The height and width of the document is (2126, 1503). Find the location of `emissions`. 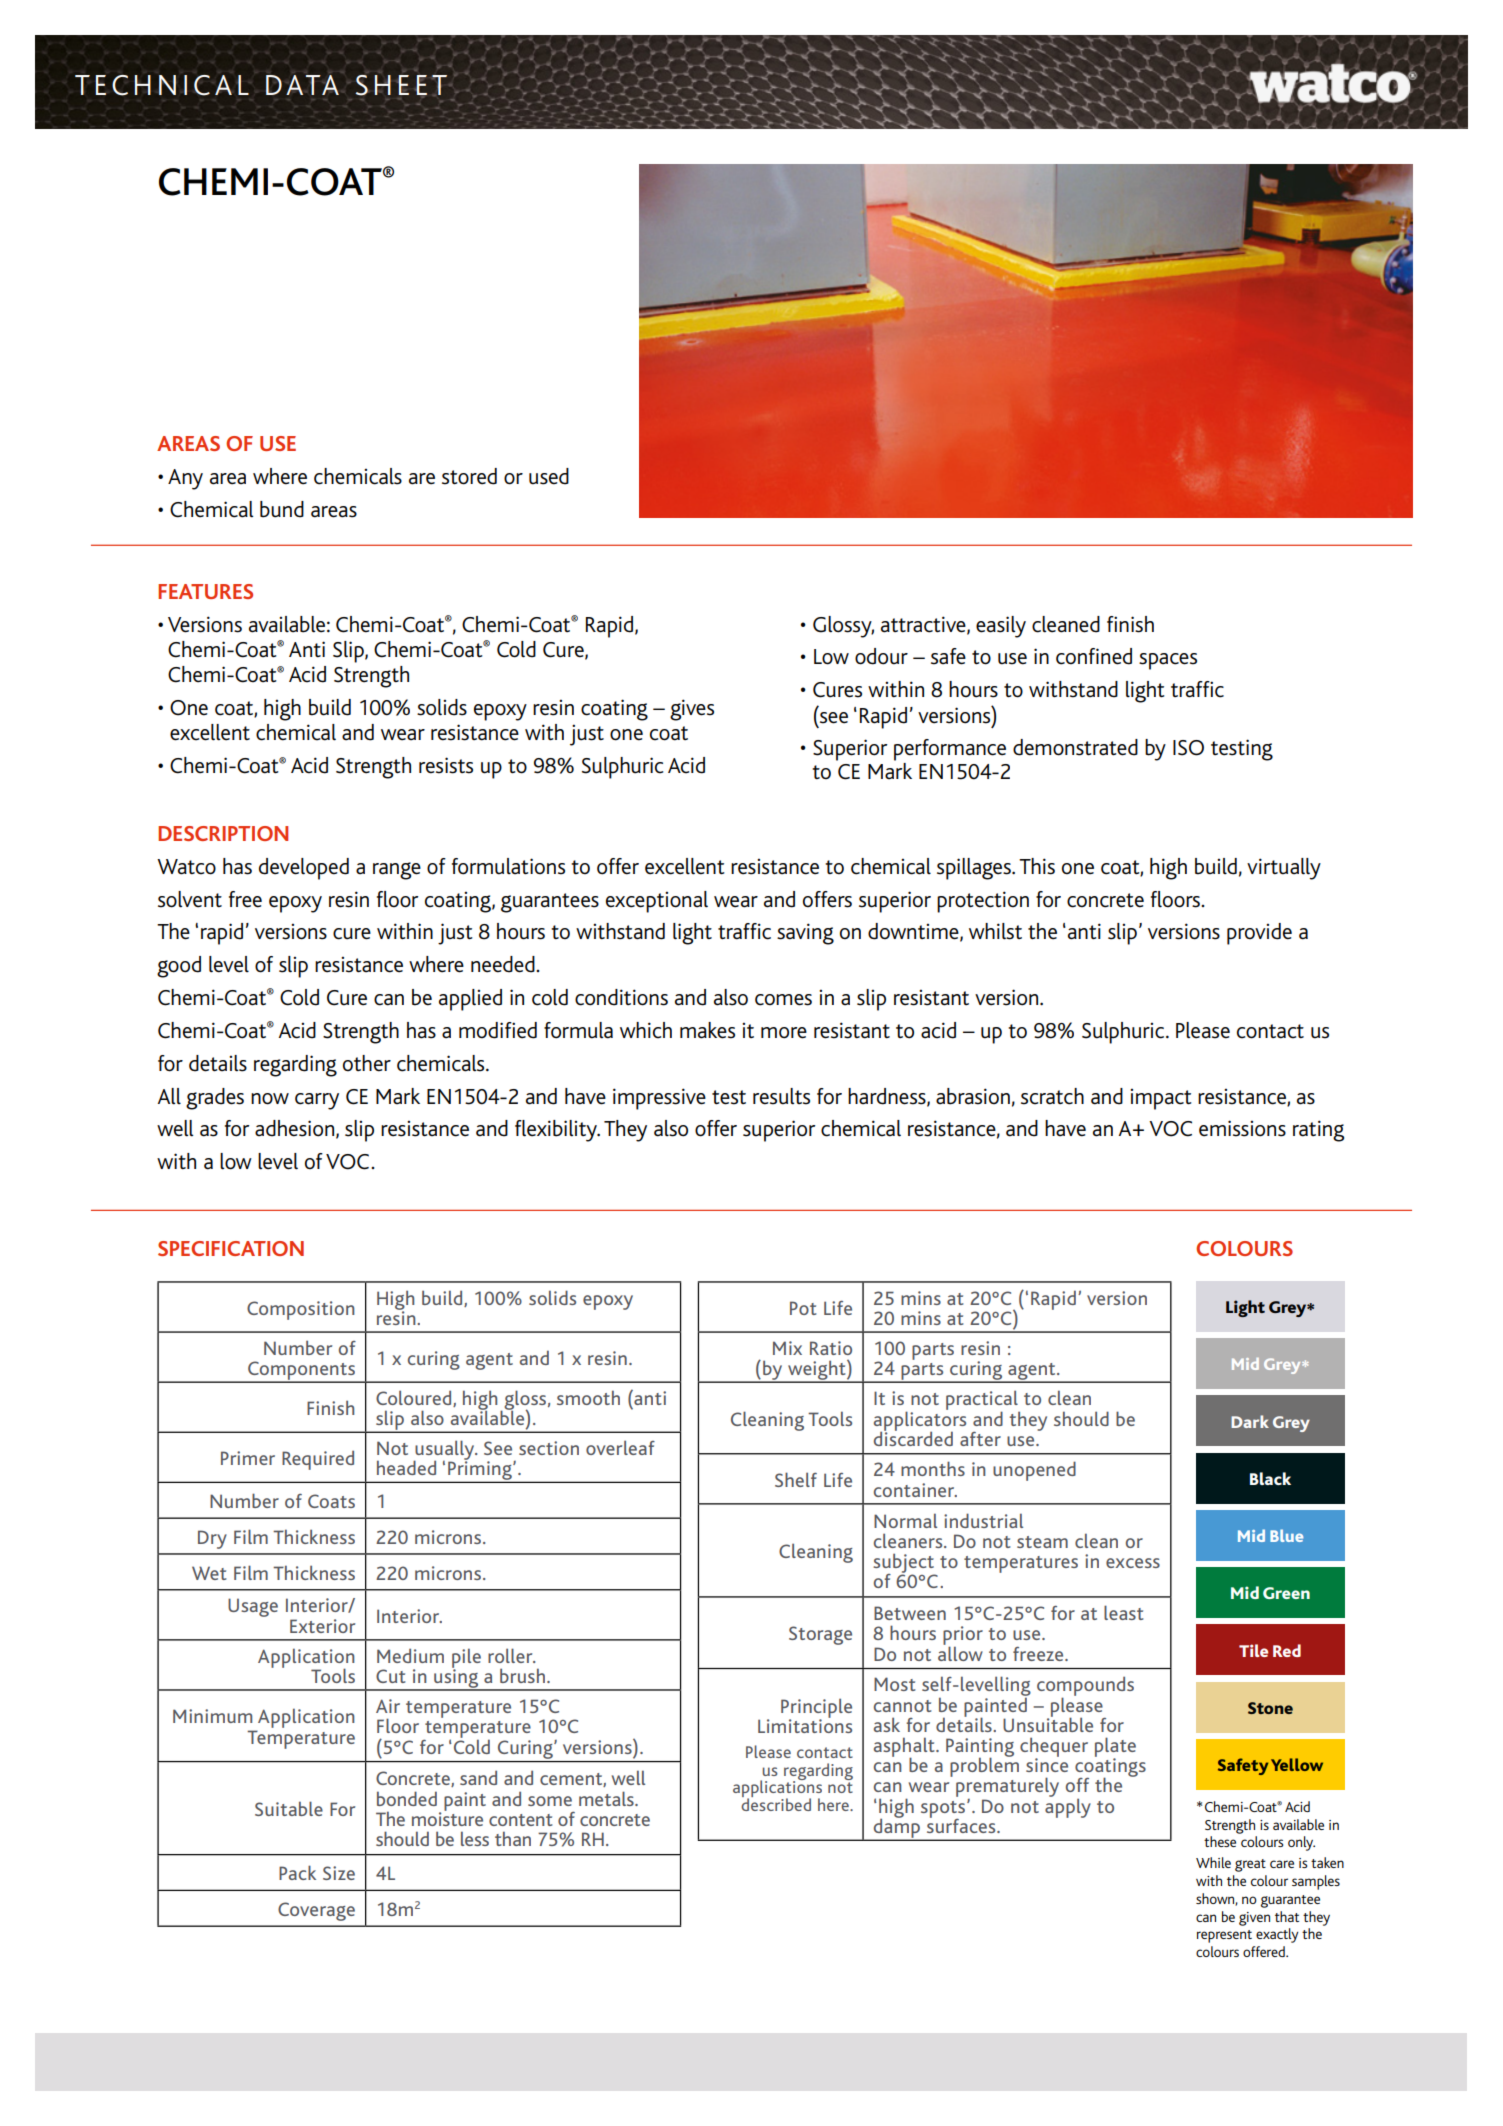

emissions is located at coordinates (1242, 1128).
